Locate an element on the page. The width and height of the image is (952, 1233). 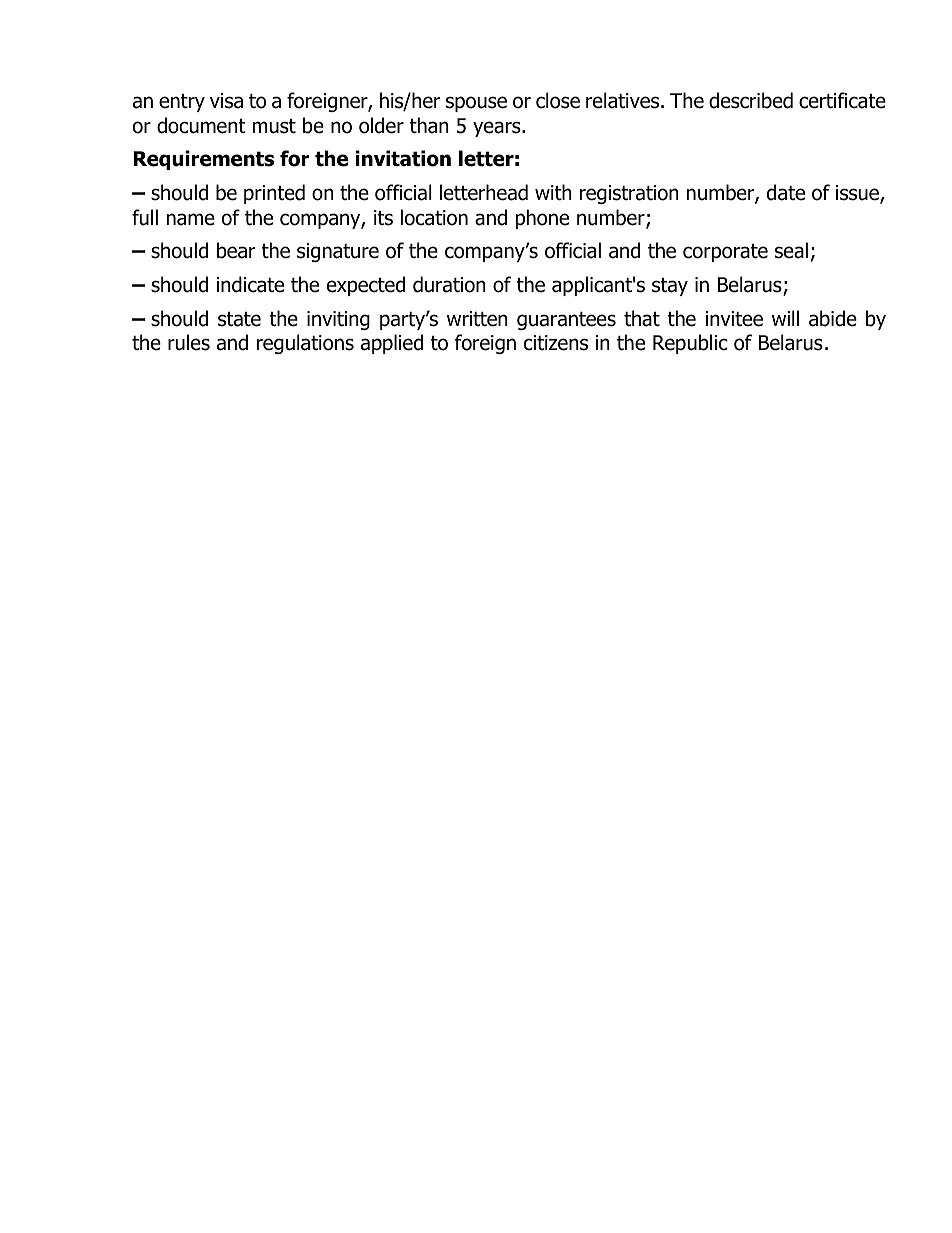
bear is located at coordinates (236, 250).
